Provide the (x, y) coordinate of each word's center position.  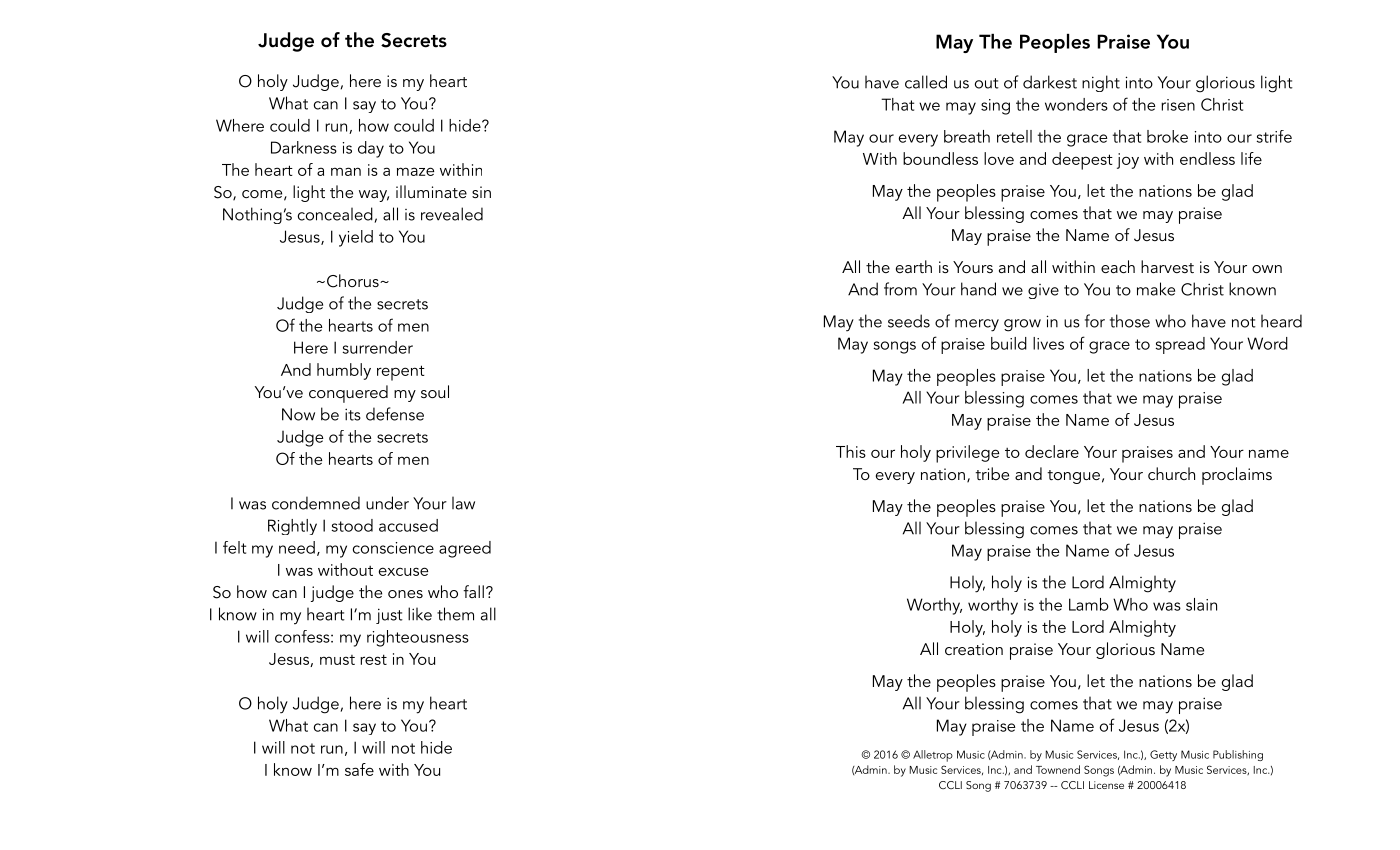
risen (1178, 105)
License (1106, 785)
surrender (378, 347)
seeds (909, 321)
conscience (393, 548)
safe (359, 769)
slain (1201, 604)
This (851, 451)
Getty (1163, 755)
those (1130, 321)
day (371, 149)
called (926, 82)
